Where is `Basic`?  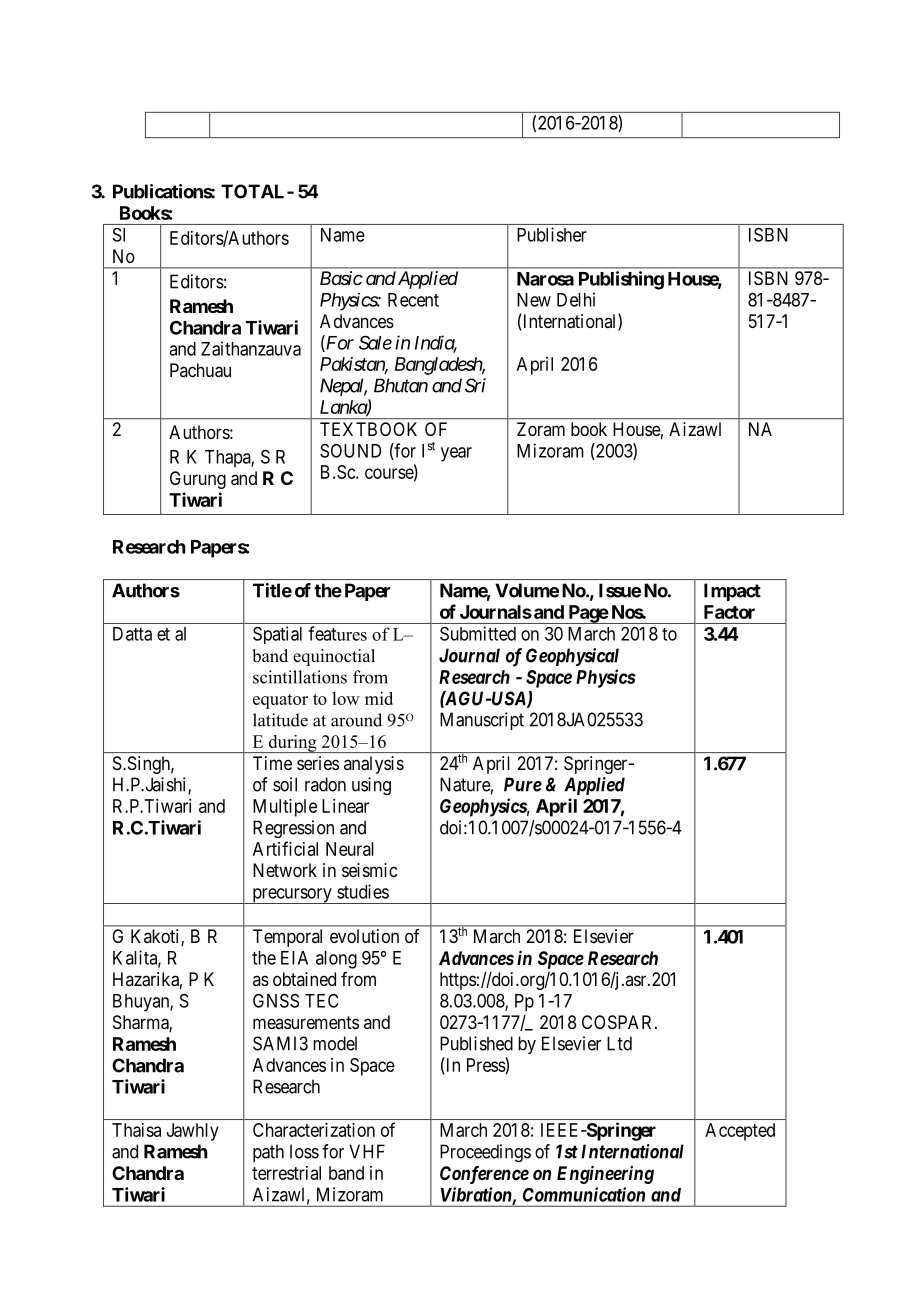
Basic is located at coordinates (341, 278).
